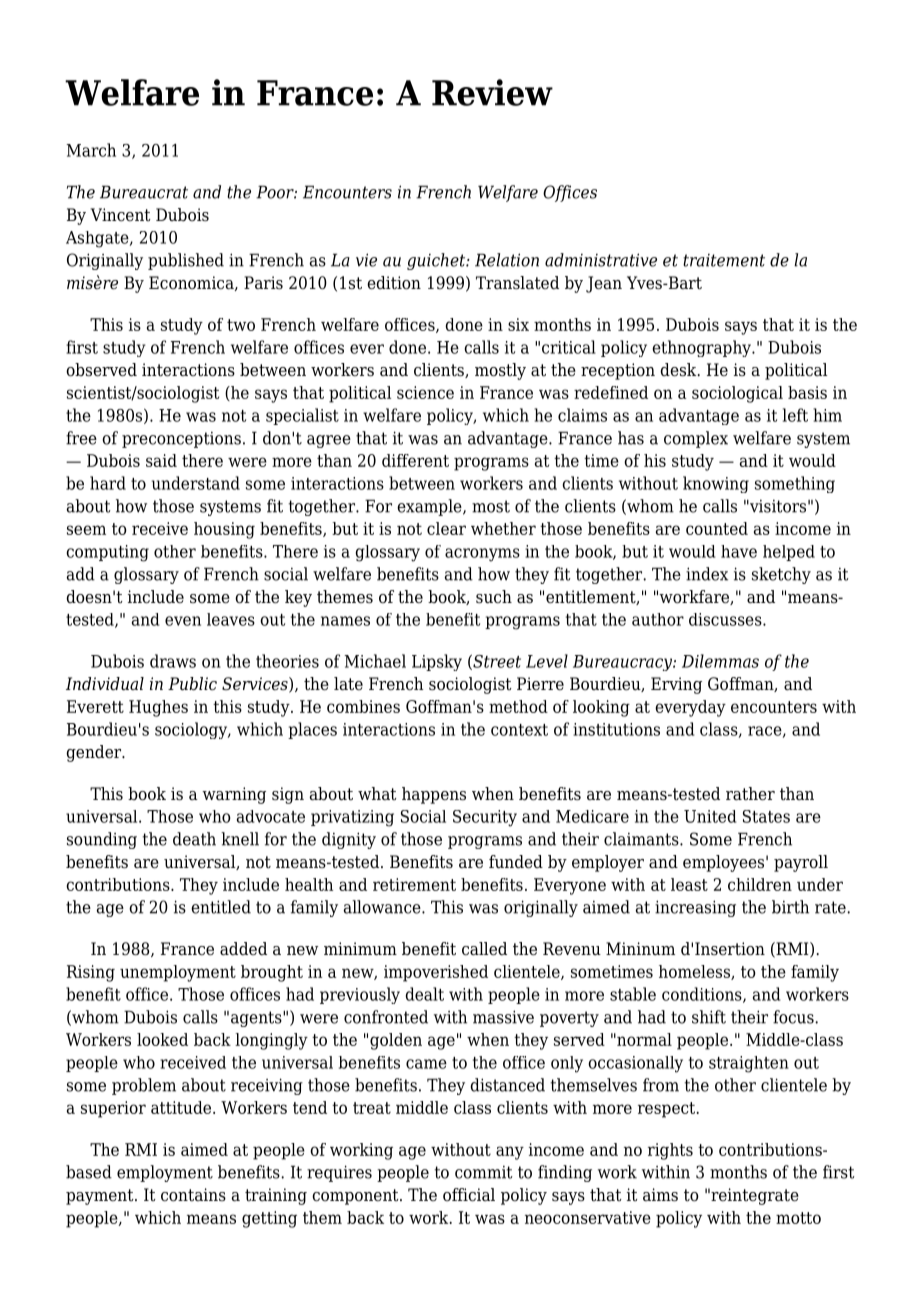  Describe the element at coordinates (430, 507) in the screenshot. I see `example` at that location.
